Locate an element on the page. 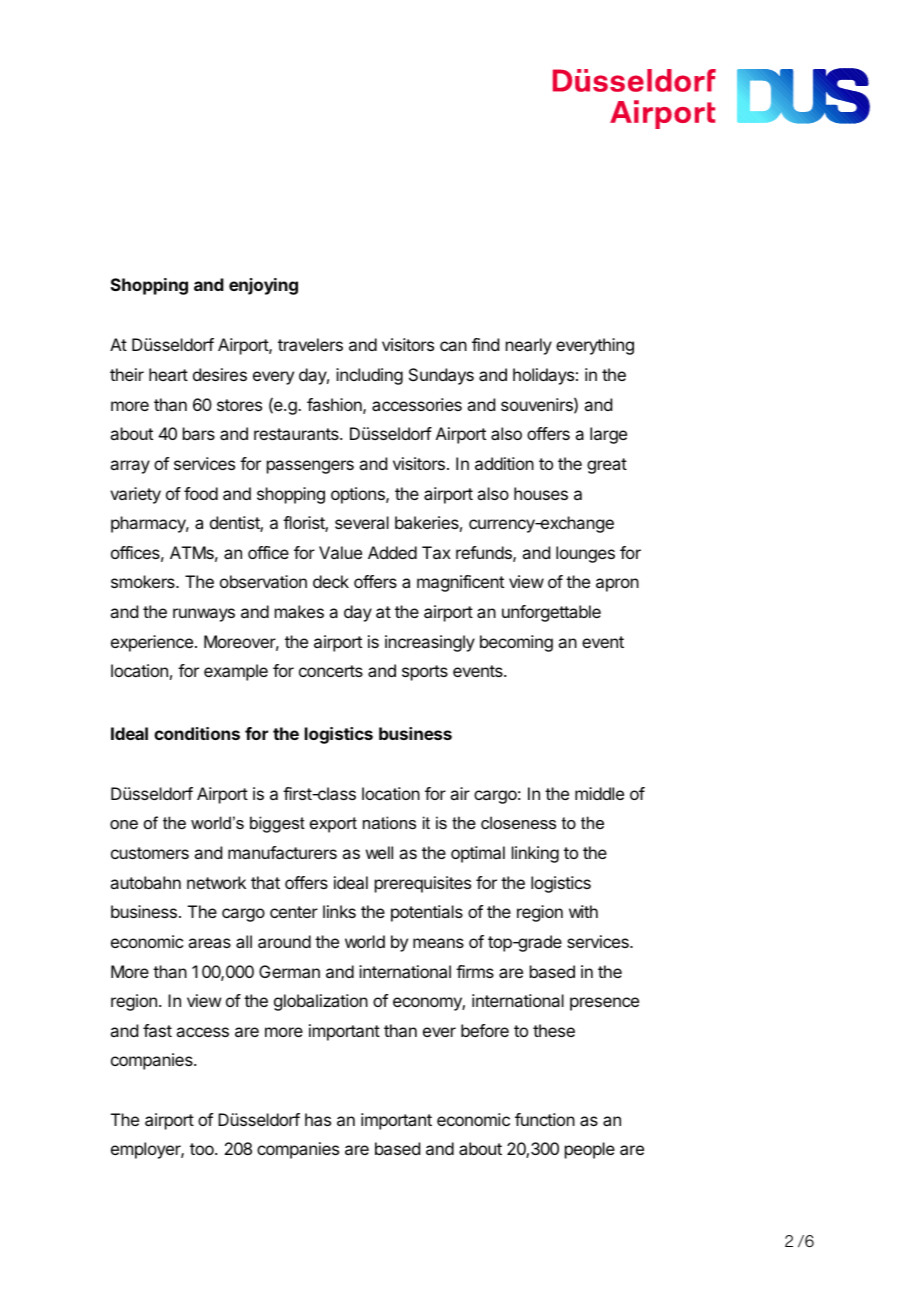 This document has width=924, height=1308. unforgettable is located at coordinates (551, 613).
